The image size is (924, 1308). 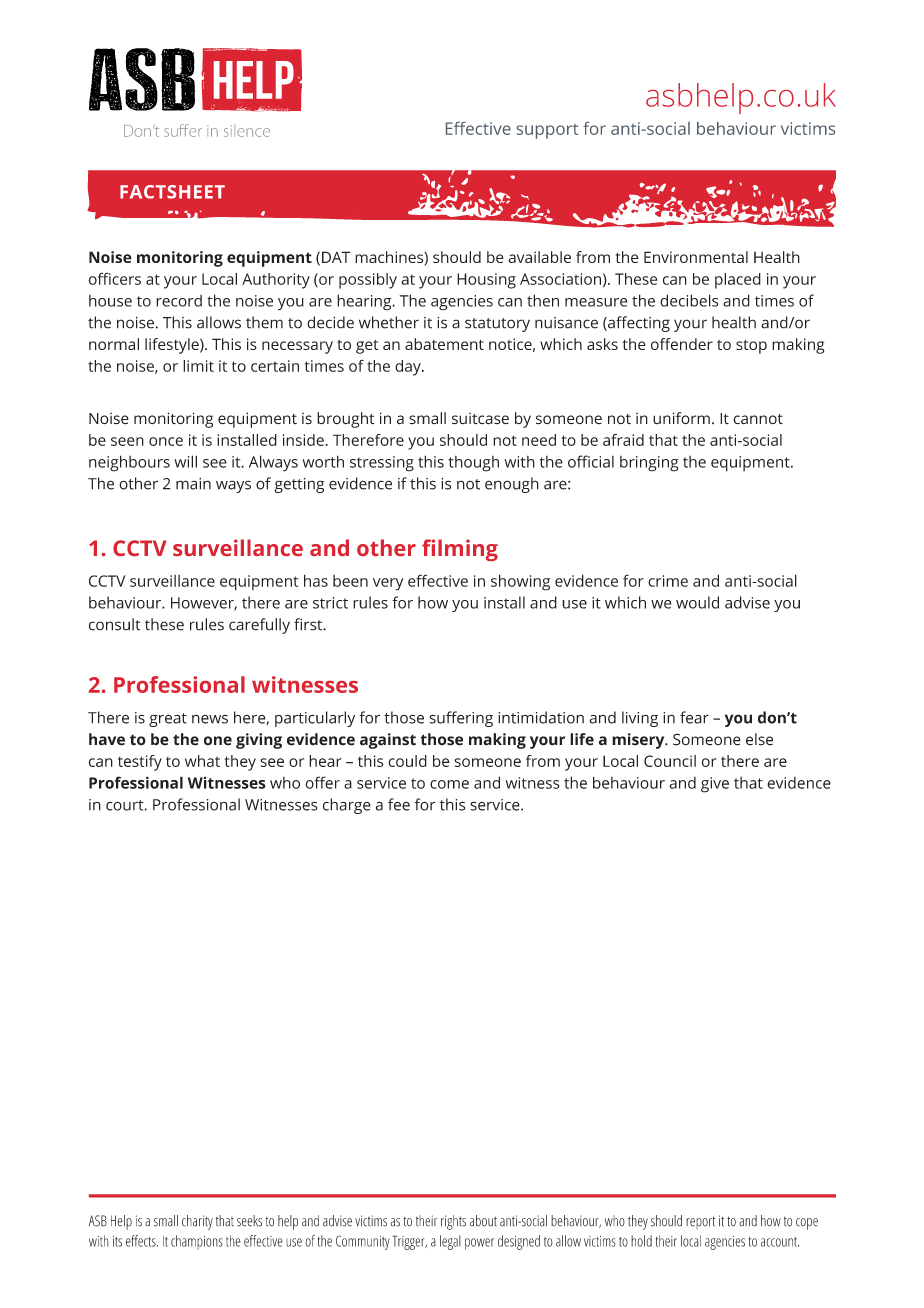 What do you see at coordinates (473, 464) in the screenshot?
I see `though` at bounding box center [473, 464].
